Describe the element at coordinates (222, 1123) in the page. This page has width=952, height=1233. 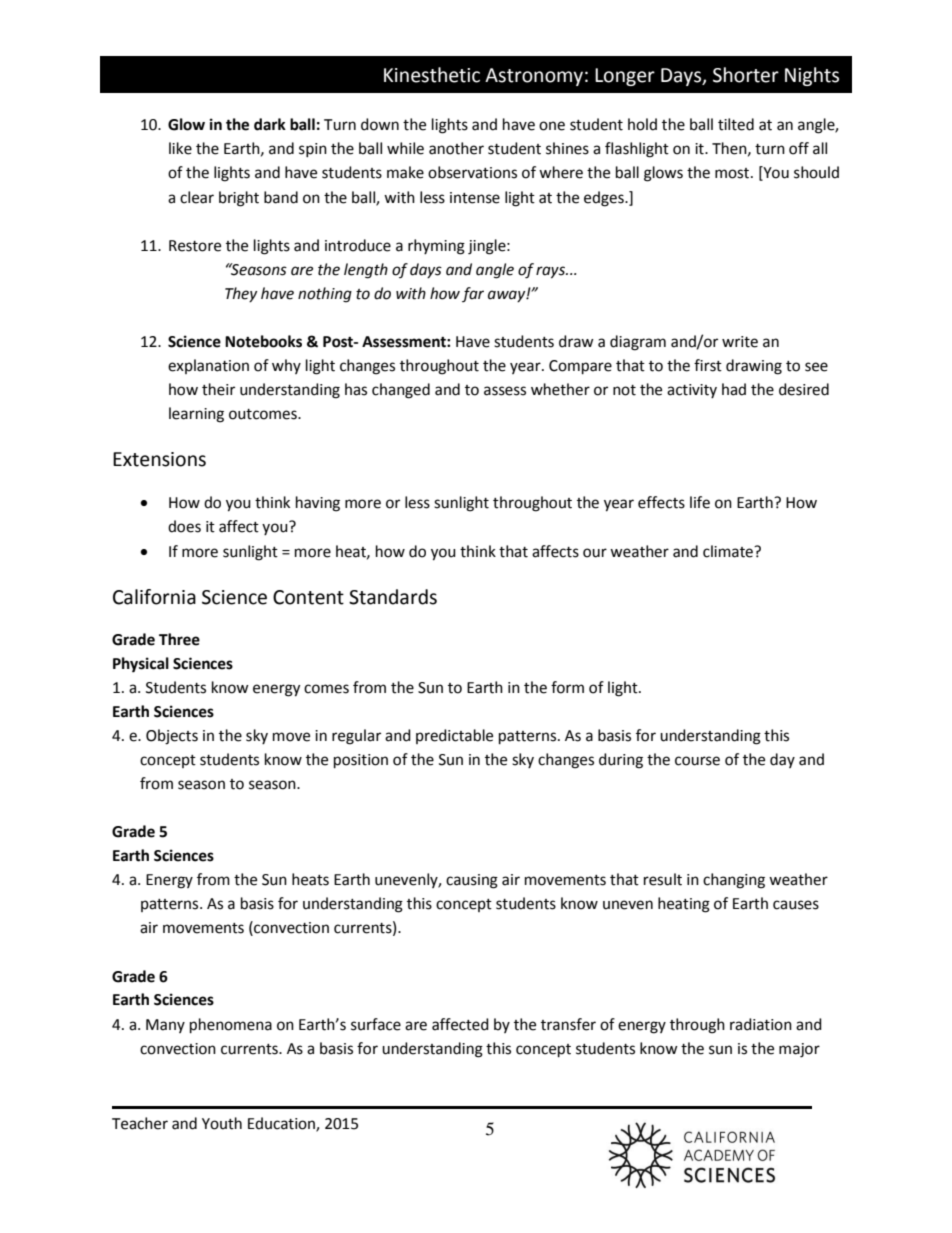
I see `Youth` at that location.
